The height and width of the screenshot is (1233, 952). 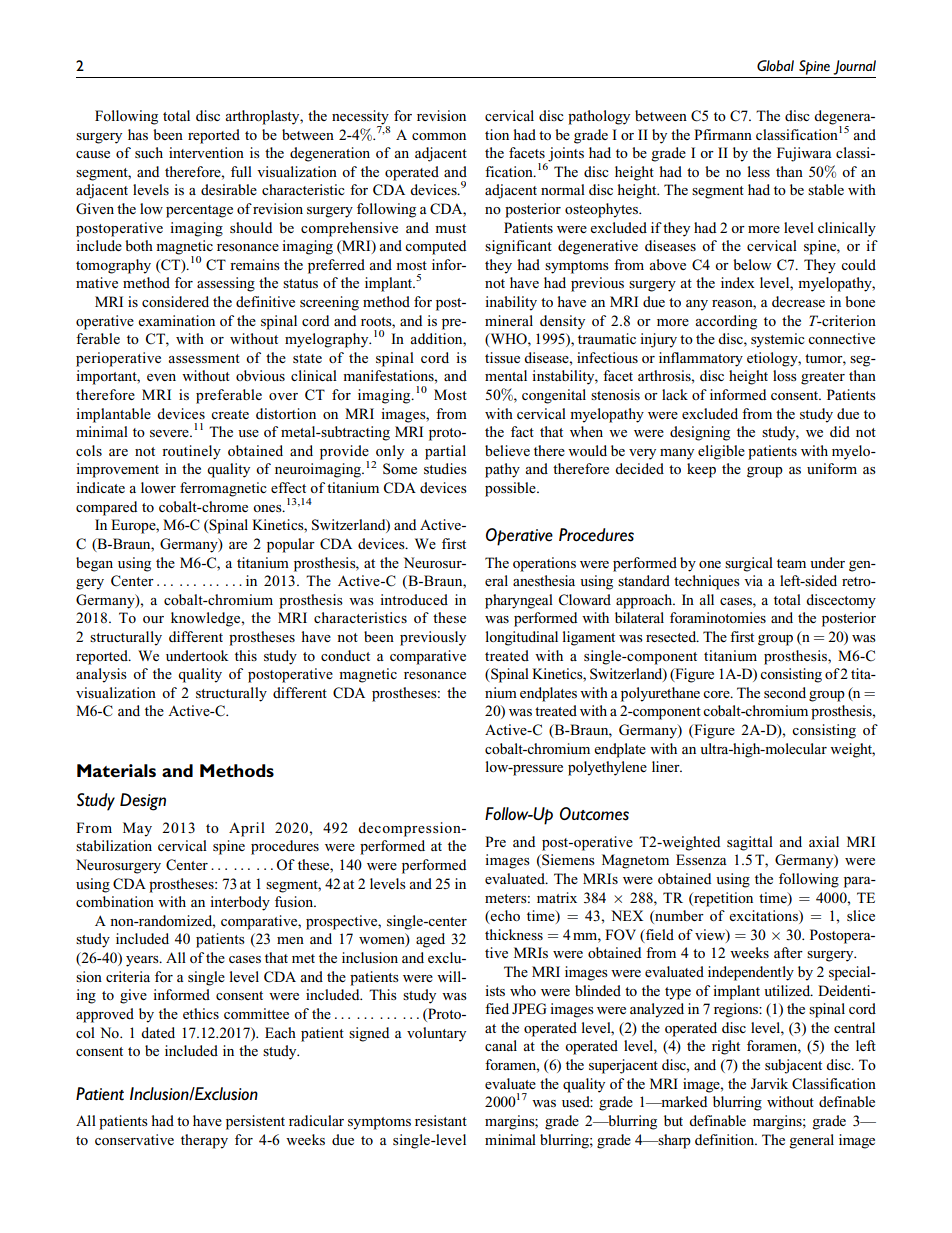 I want to click on therapy, so click(x=204, y=1141).
